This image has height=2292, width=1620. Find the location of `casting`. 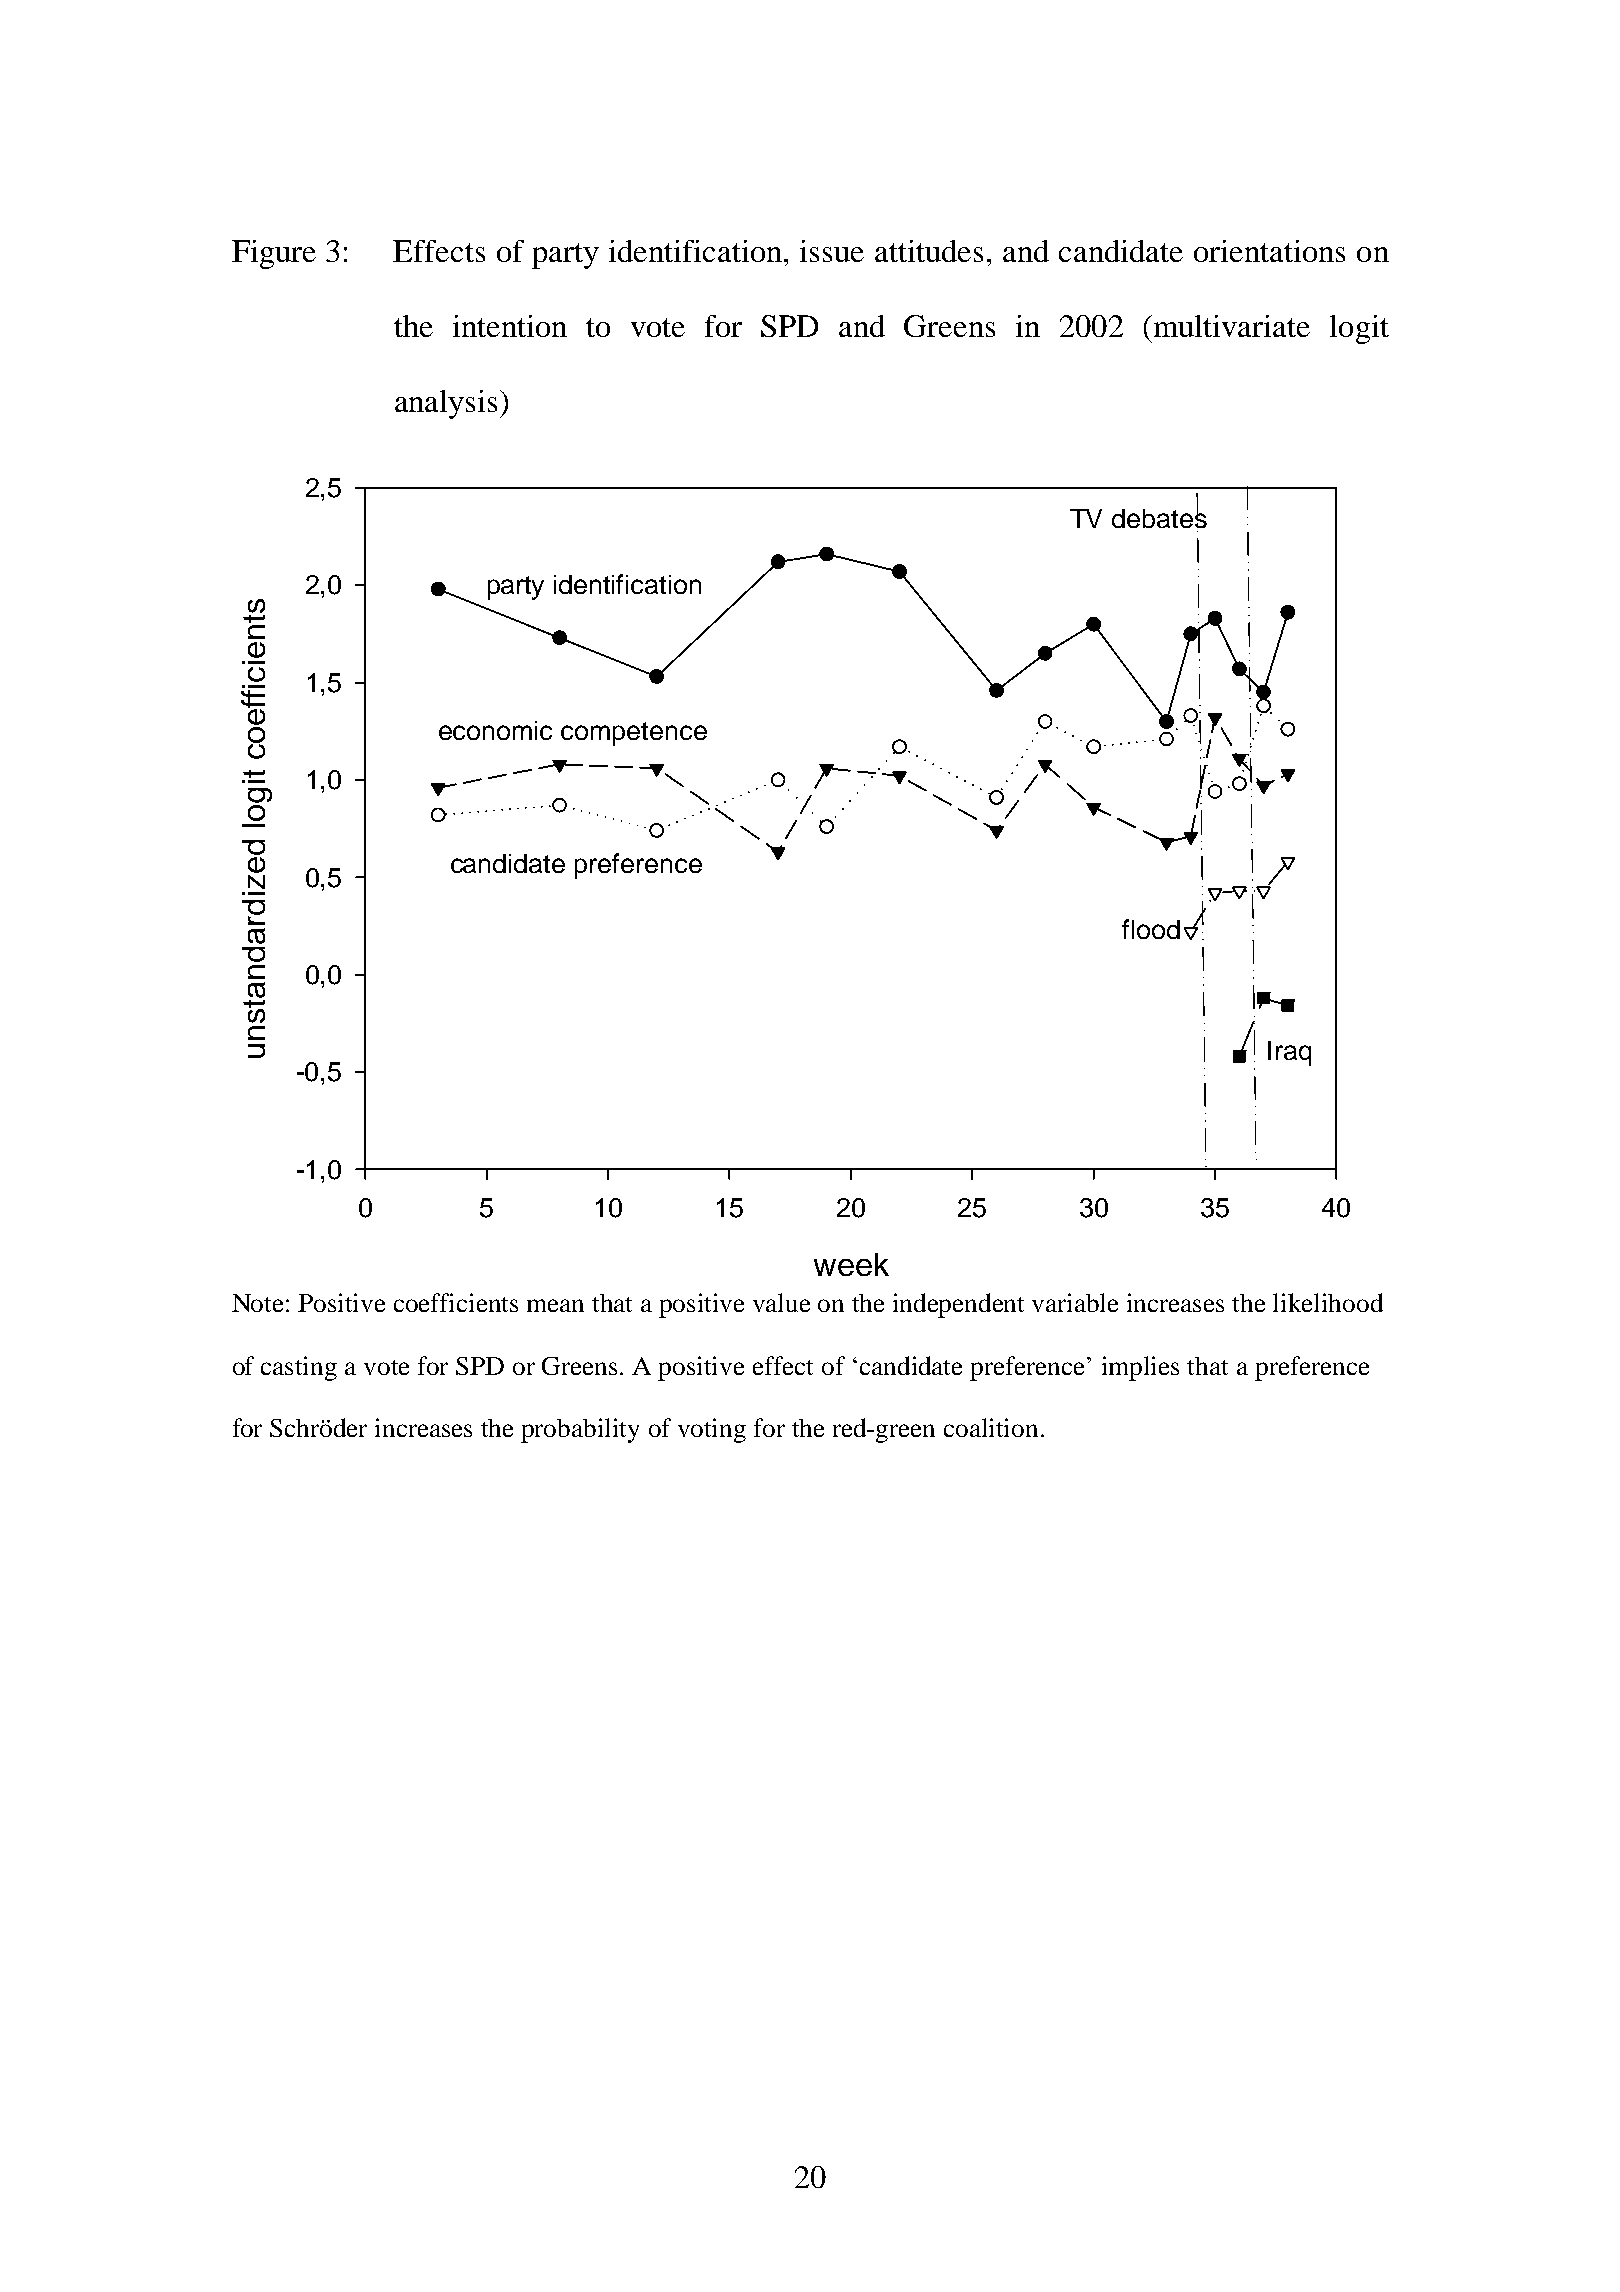

casting is located at coordinates (299, 1368).
